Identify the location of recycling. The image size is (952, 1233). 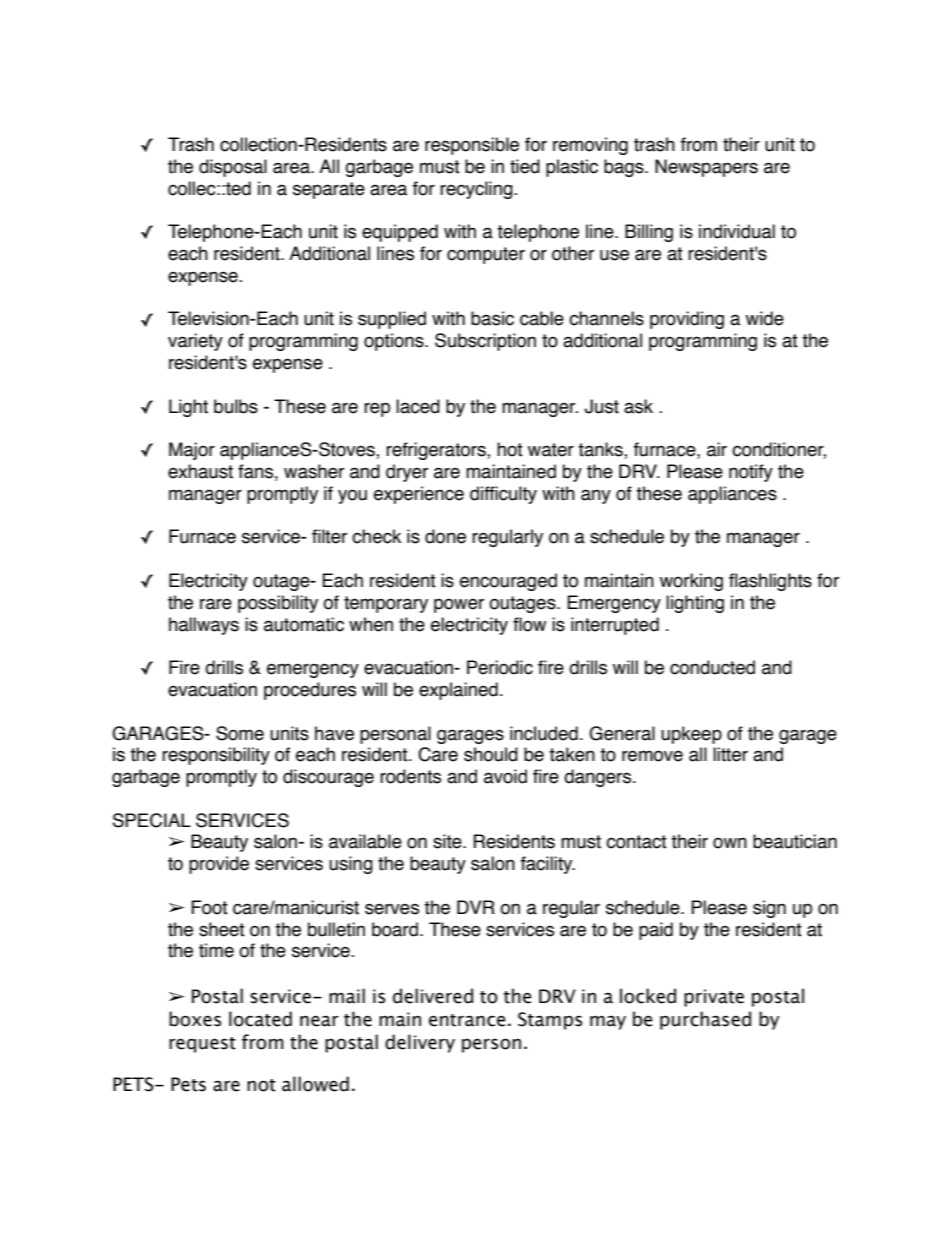
(477, 190).
